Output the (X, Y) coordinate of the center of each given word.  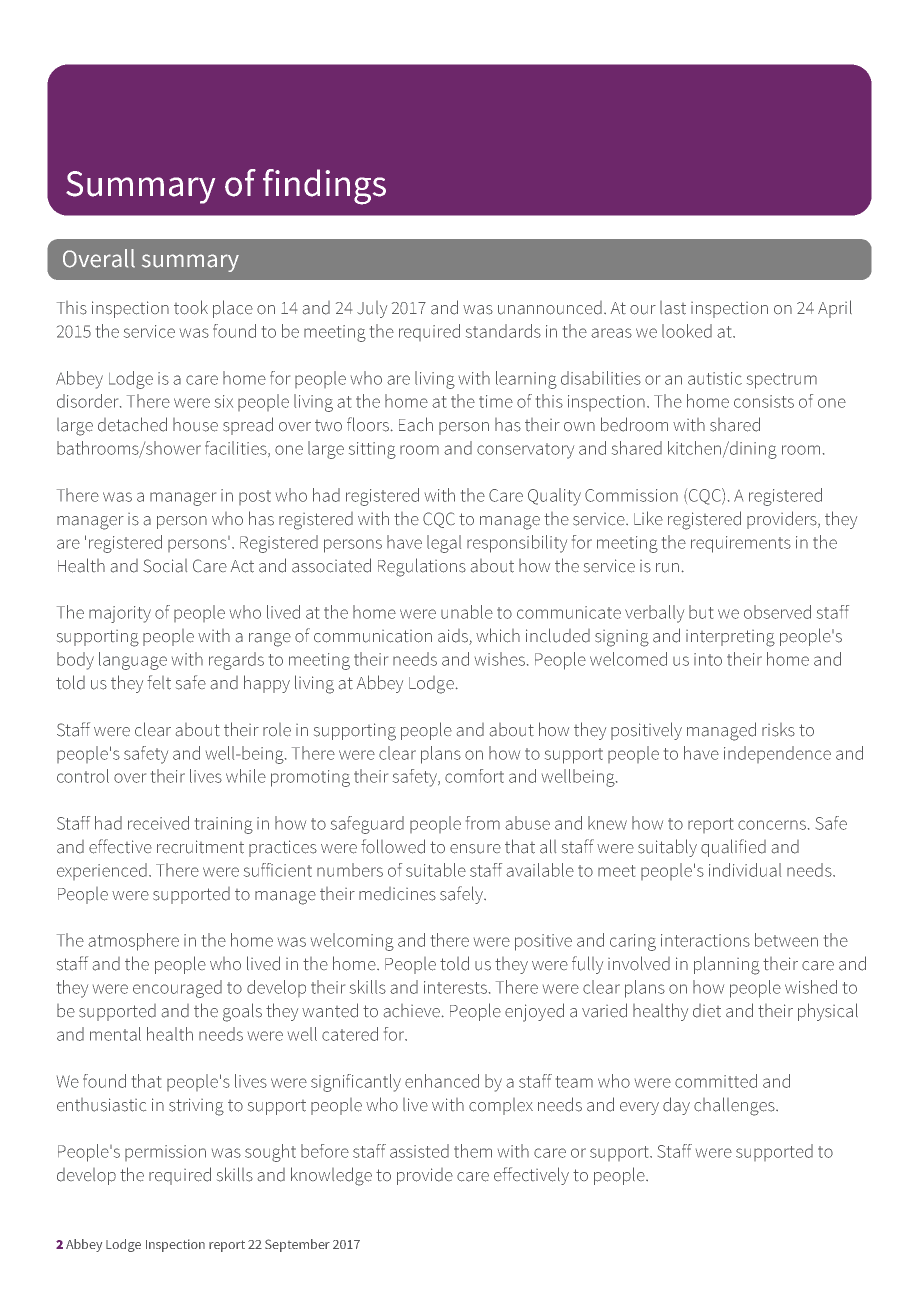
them (473, 1151)
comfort (474, 776)
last (673, 308)
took (191, 307)
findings (324, 187)
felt (159, 682)
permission (165, 1153)
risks (778, 730)
